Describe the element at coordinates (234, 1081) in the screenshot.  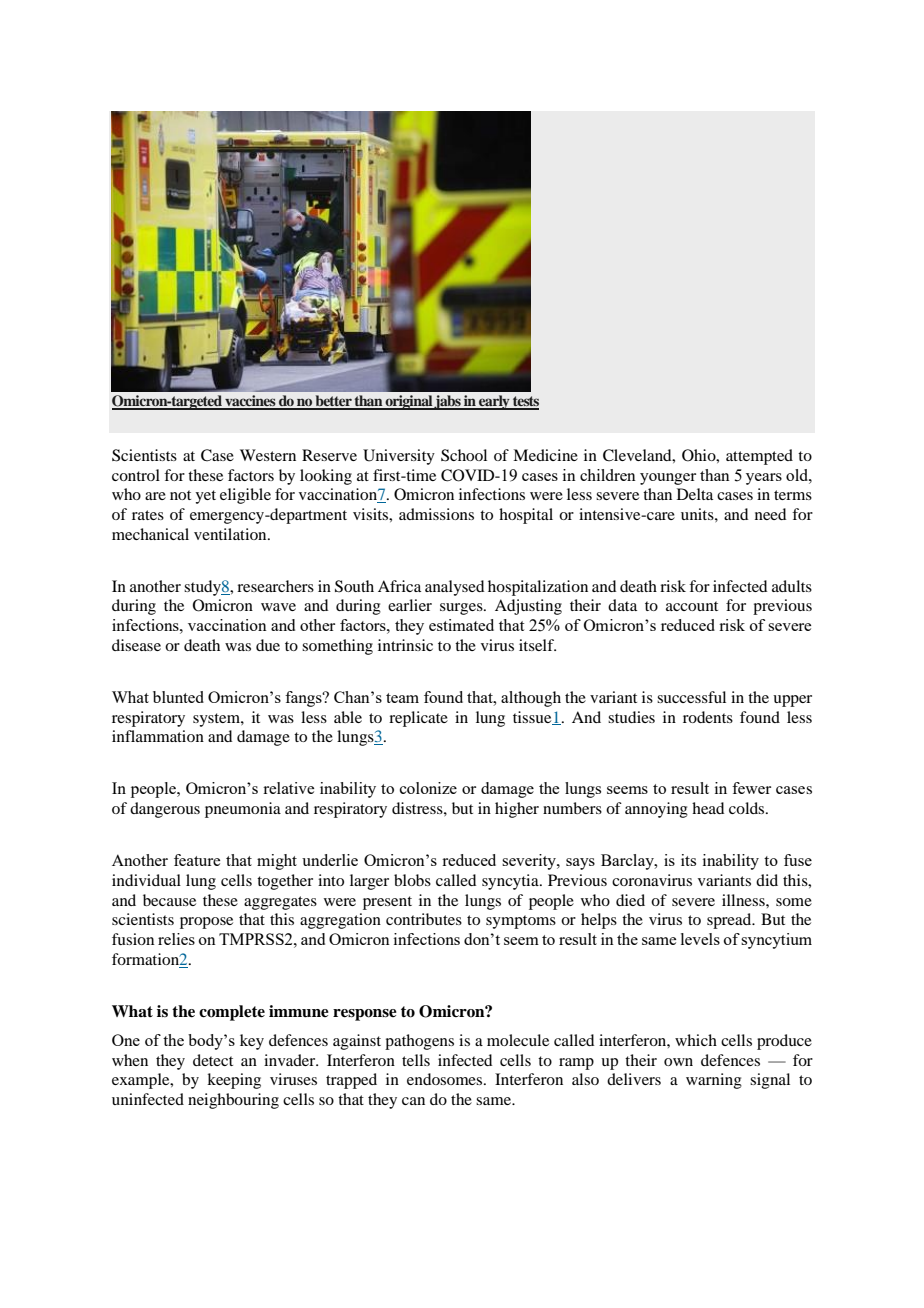
I see `keeping` at that location.
